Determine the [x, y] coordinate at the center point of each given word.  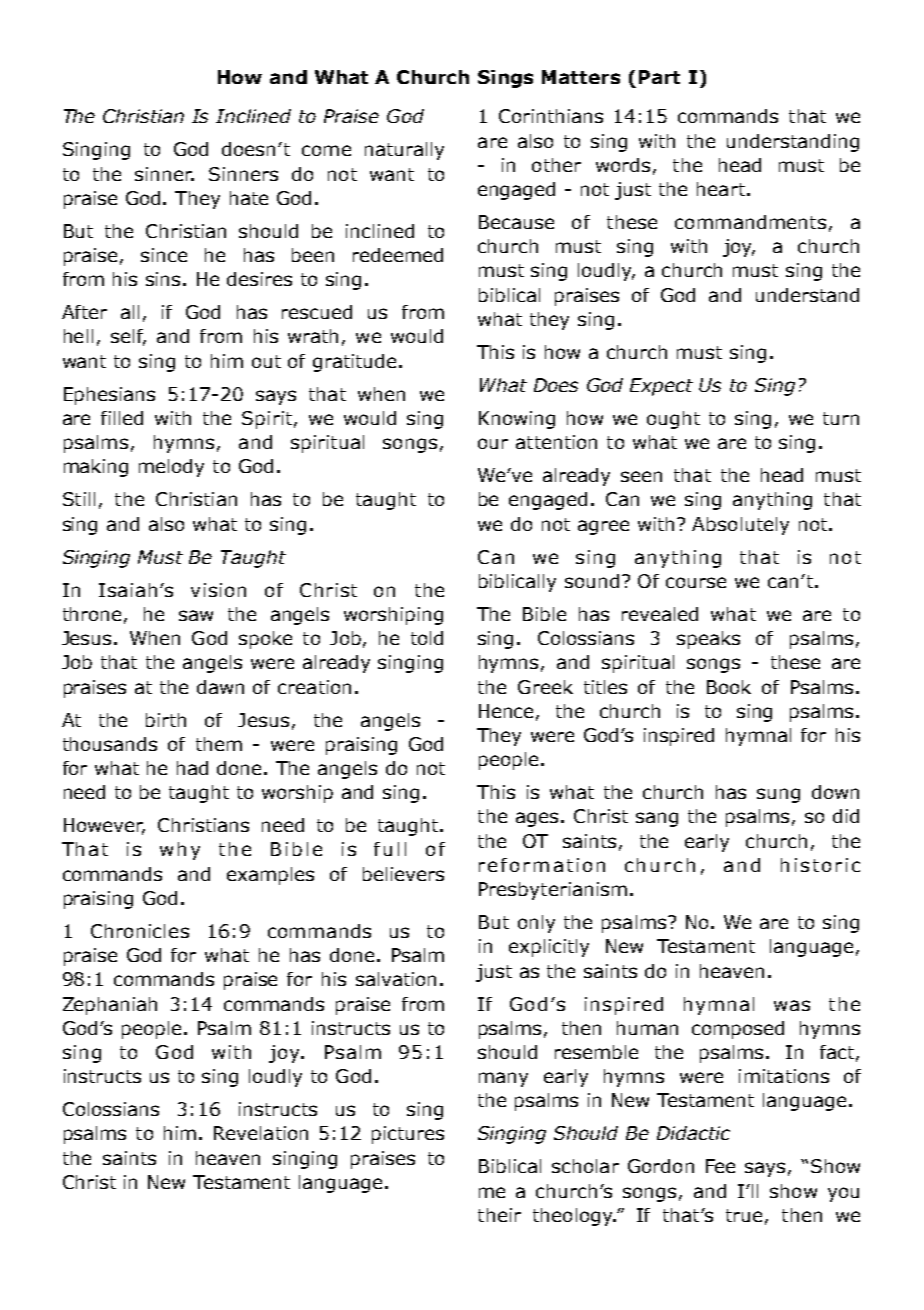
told [427, 638]
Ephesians [109, 396]
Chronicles [140, 931]
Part [659, 77]
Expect [661, 387]
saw [196, 615]
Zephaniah [110, 1006]
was [792, 1005]
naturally [404, 151]
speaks [708, 640]
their [499, 1215]
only [536, 924]
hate [249, 198]
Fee [720, 1166]
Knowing [517, 420]
